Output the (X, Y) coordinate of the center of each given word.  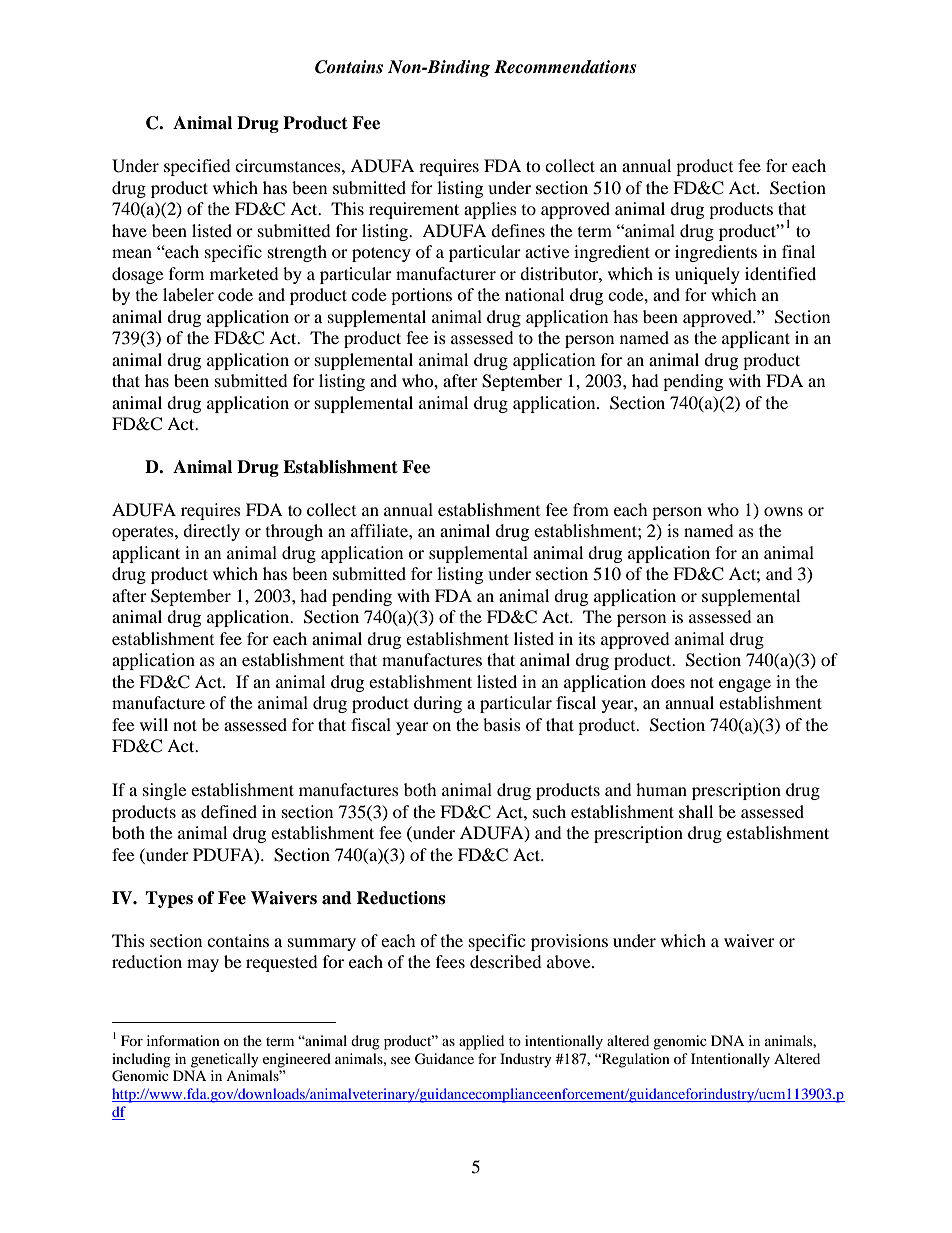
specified (197, 167)
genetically (225, 1060)
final (798, 251)
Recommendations (565, 67)
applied (481, 1042)
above (570, 961)
